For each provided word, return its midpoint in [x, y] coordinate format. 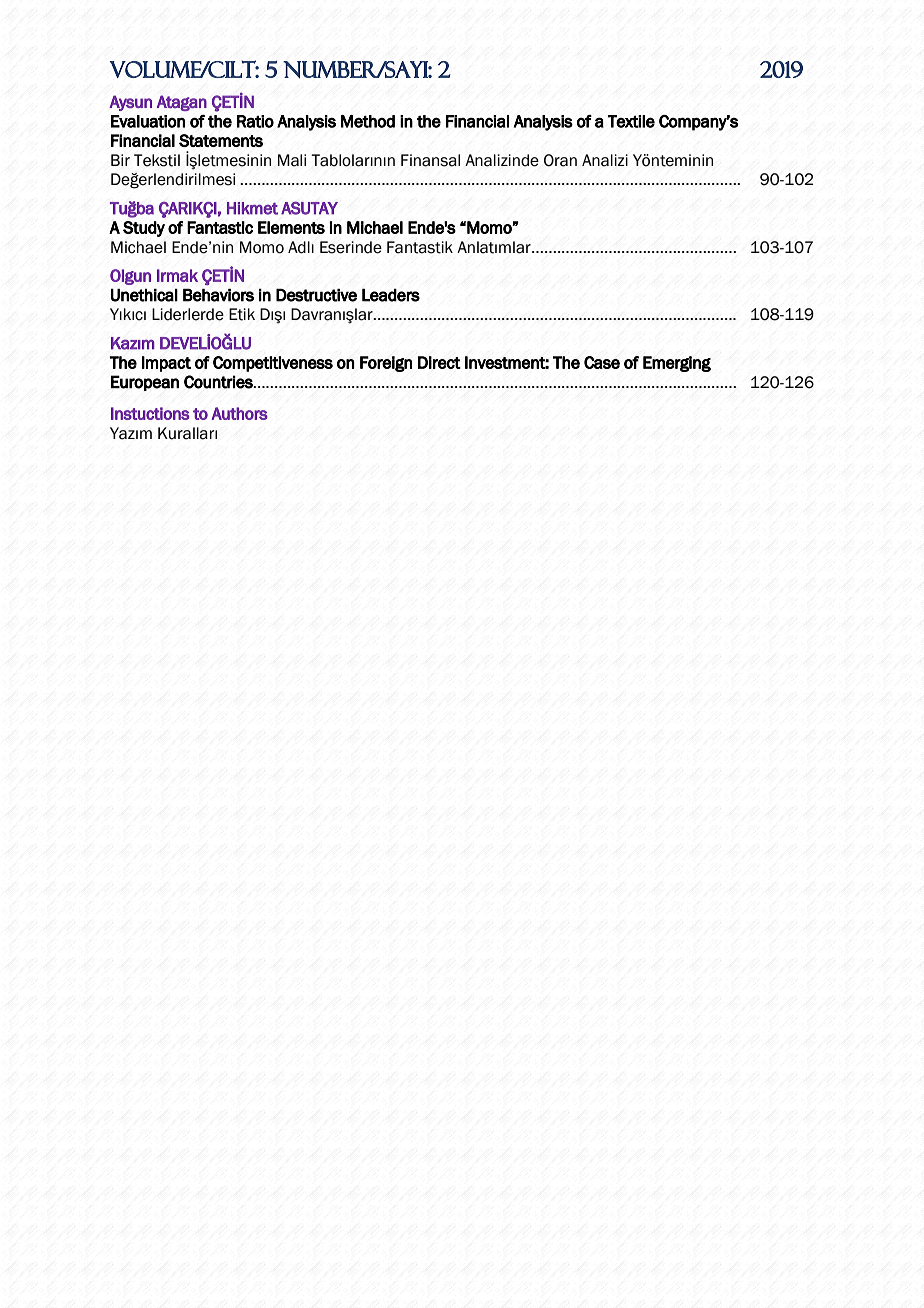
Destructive [316, 295]
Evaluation [148, 121]
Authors [239, 413]
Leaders [391, 295]
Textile [631, 121]
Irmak [177, 275]
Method [368, 121]
